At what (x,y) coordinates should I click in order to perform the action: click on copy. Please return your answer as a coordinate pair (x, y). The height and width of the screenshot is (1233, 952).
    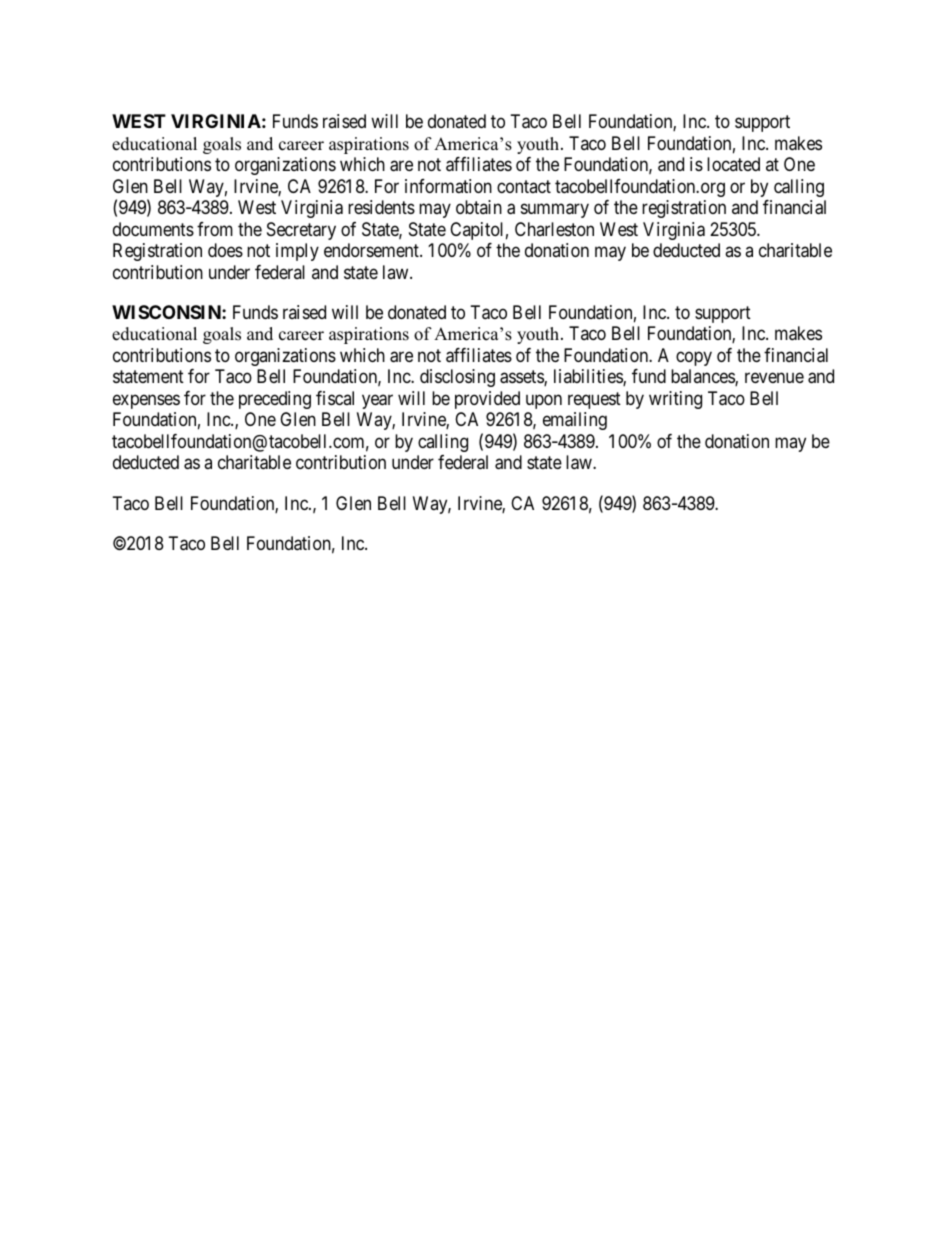
    Looking at the image, I should click on (694, 358).
